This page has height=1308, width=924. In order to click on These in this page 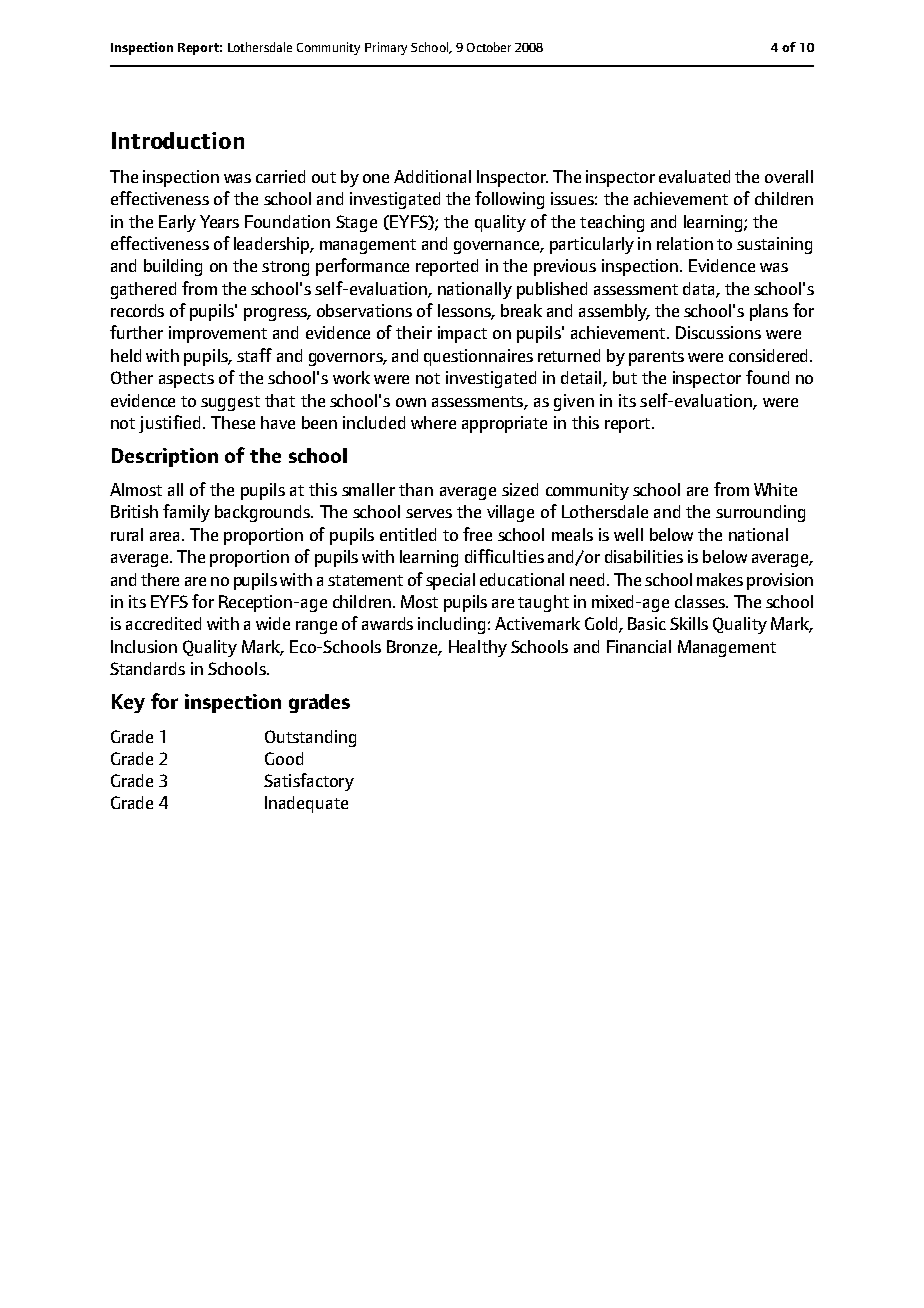, I will do `click(233, 422)`.
